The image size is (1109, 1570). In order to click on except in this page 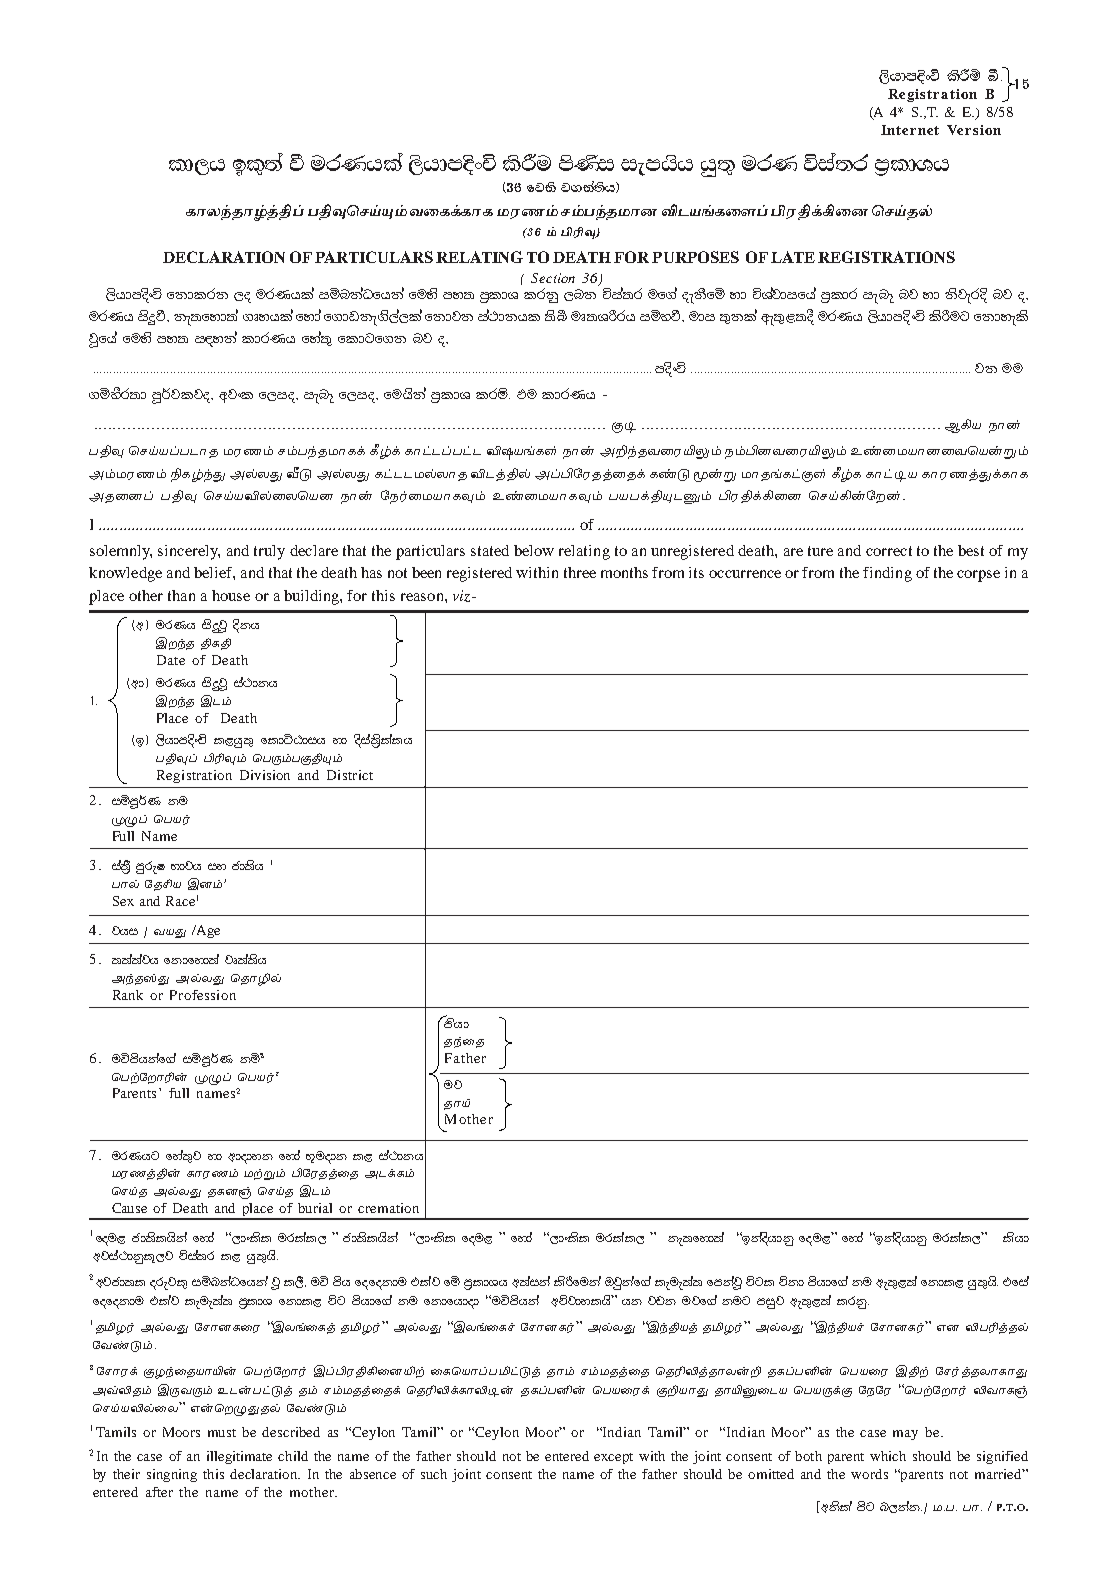, I will do `click(613, 1458)`.
